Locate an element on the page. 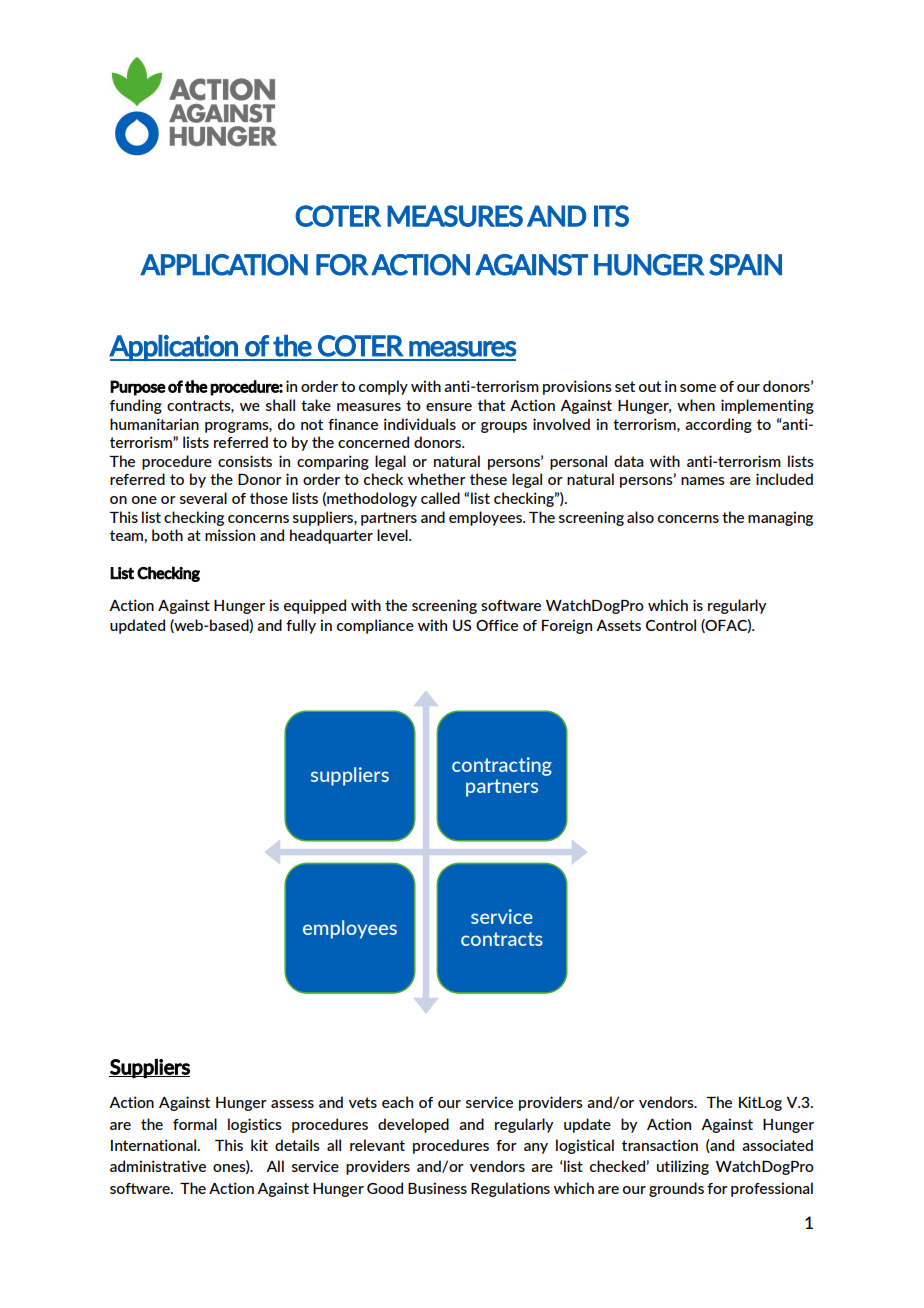 This image has width=924, height=1308. formal is located at coordinates (195, 1124).
